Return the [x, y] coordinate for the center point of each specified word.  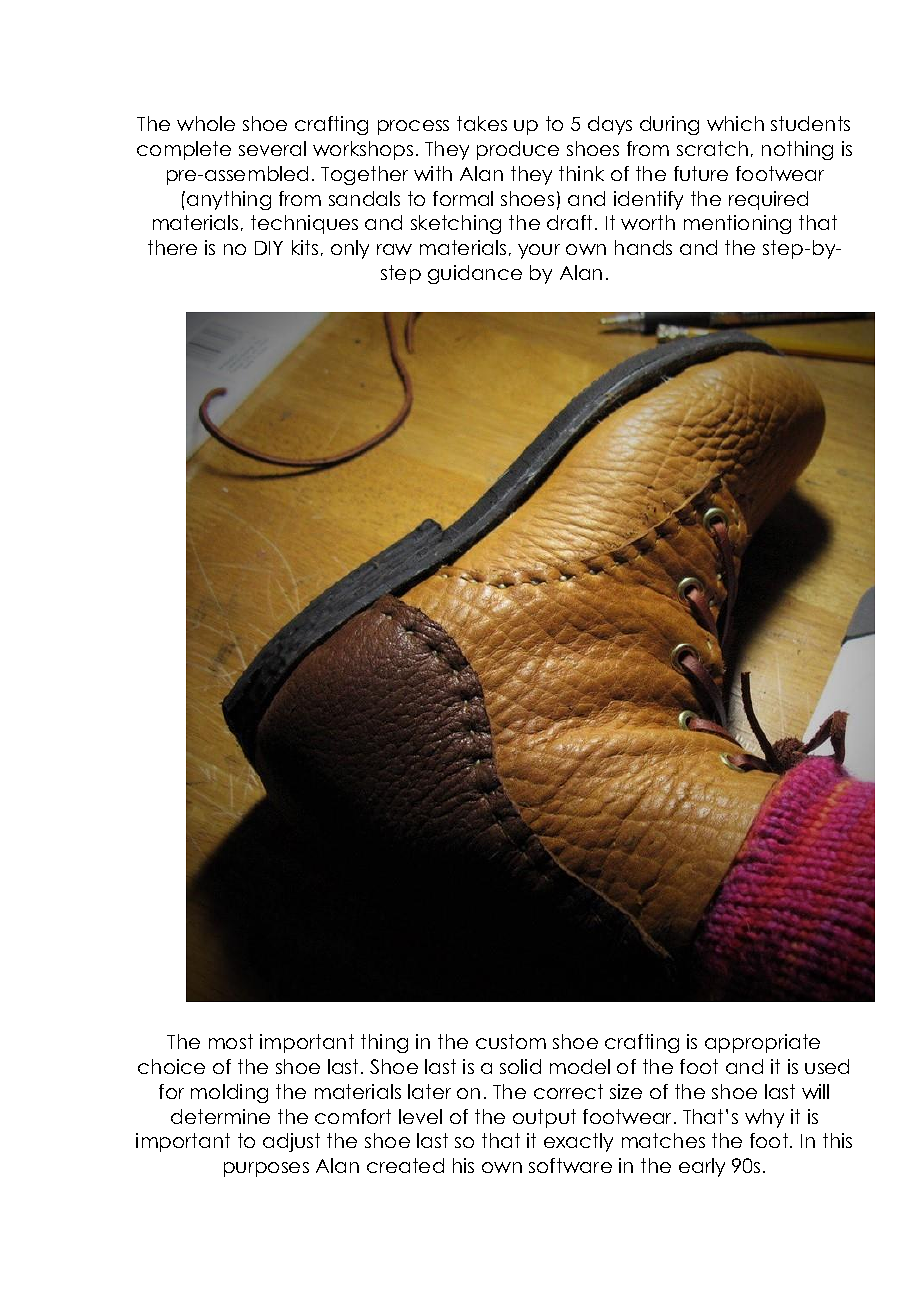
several [272, 148]
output [544, 1118]
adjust [291, 1142]
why [764, 1118]
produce [518, 150]
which [735, 123]
